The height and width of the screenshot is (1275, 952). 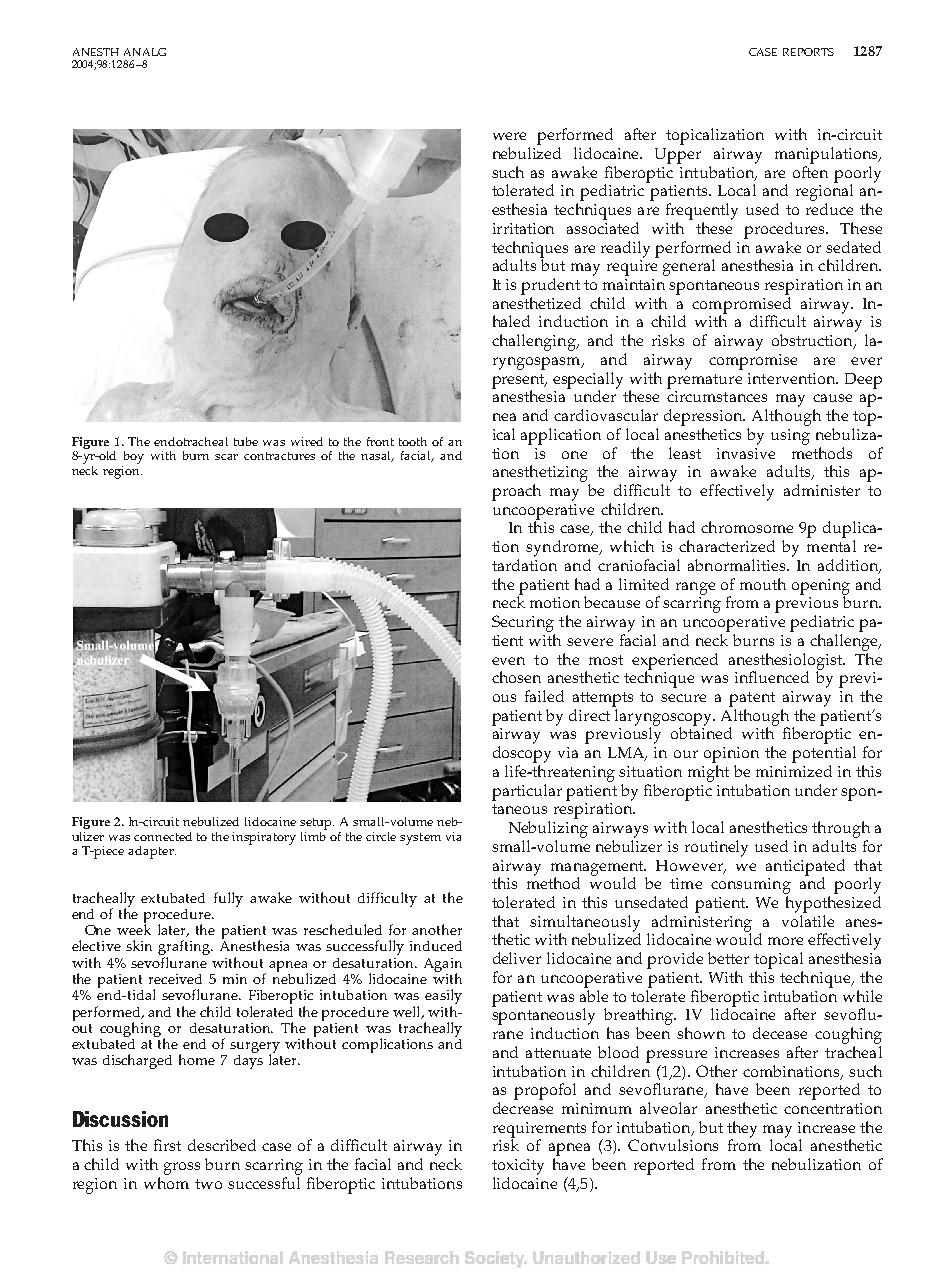 What do you see at coordinates (751, 886) in the screenshot?
I see `consuming` at bounding box center [751, 886].
